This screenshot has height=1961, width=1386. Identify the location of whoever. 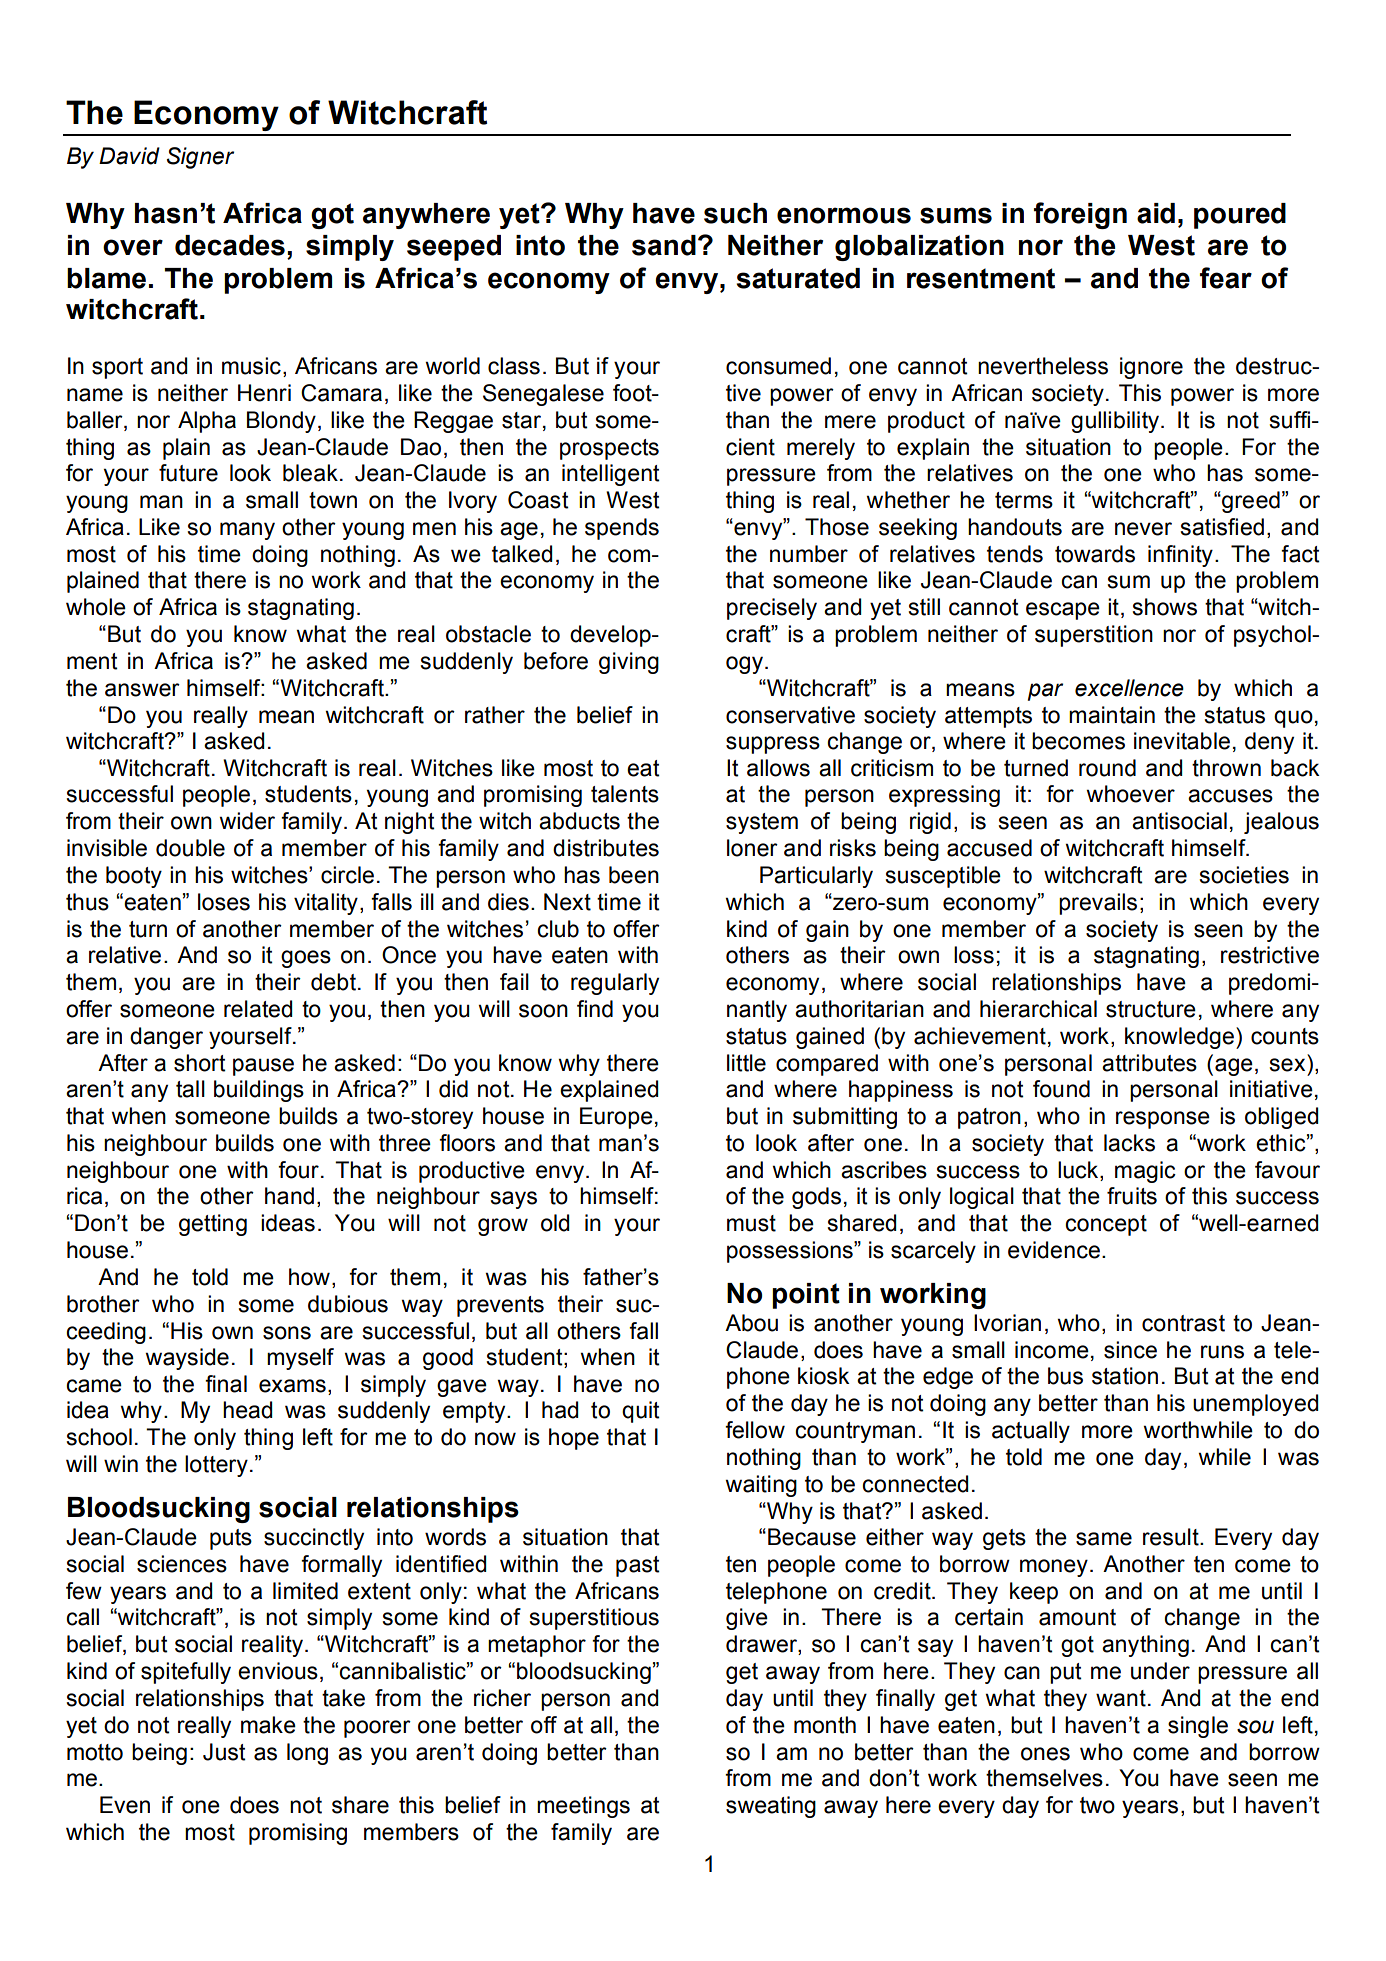
(1130, 794).
